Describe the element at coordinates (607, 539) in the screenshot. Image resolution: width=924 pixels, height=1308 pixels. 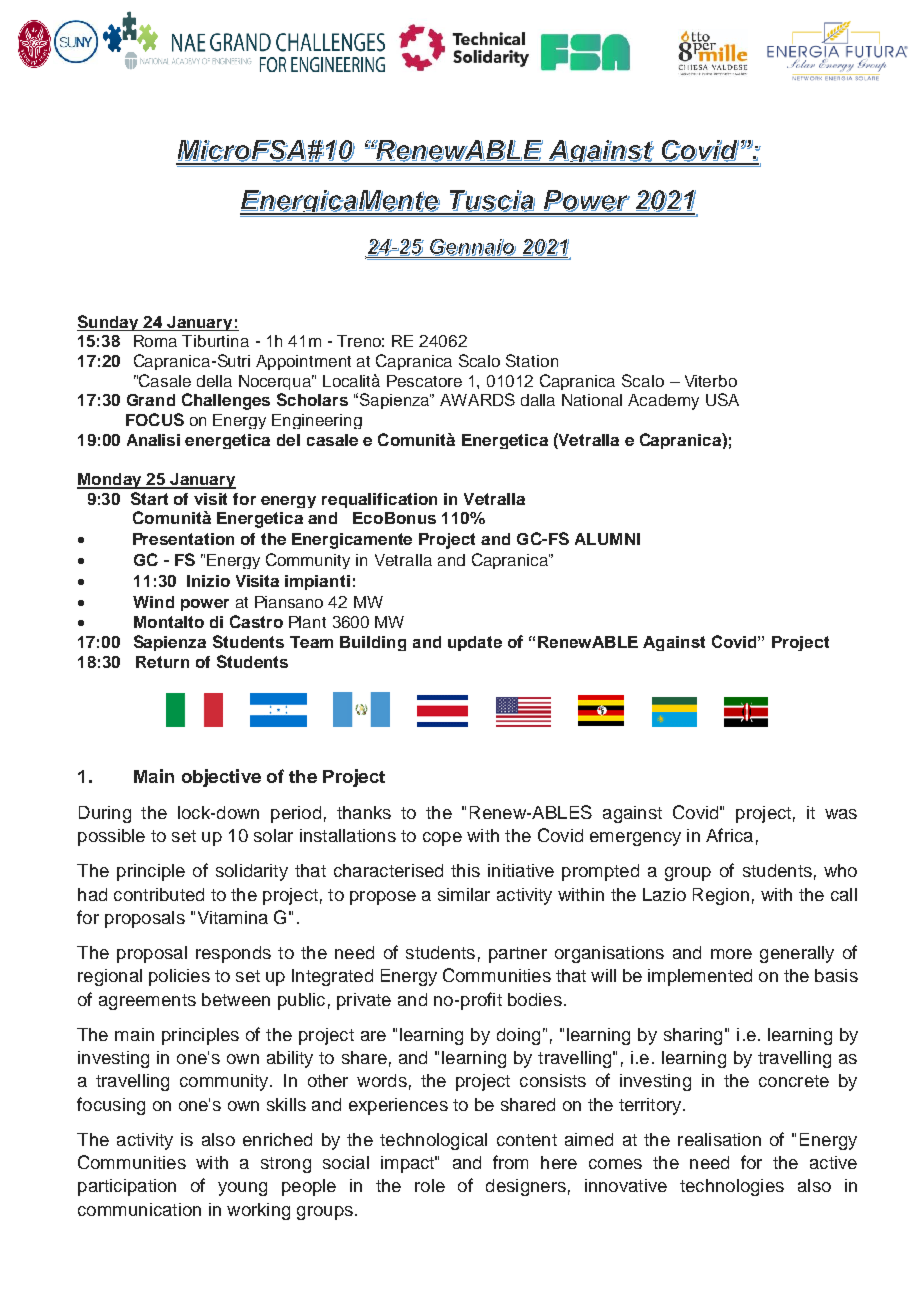
I see `ALUMNI` at that location.
